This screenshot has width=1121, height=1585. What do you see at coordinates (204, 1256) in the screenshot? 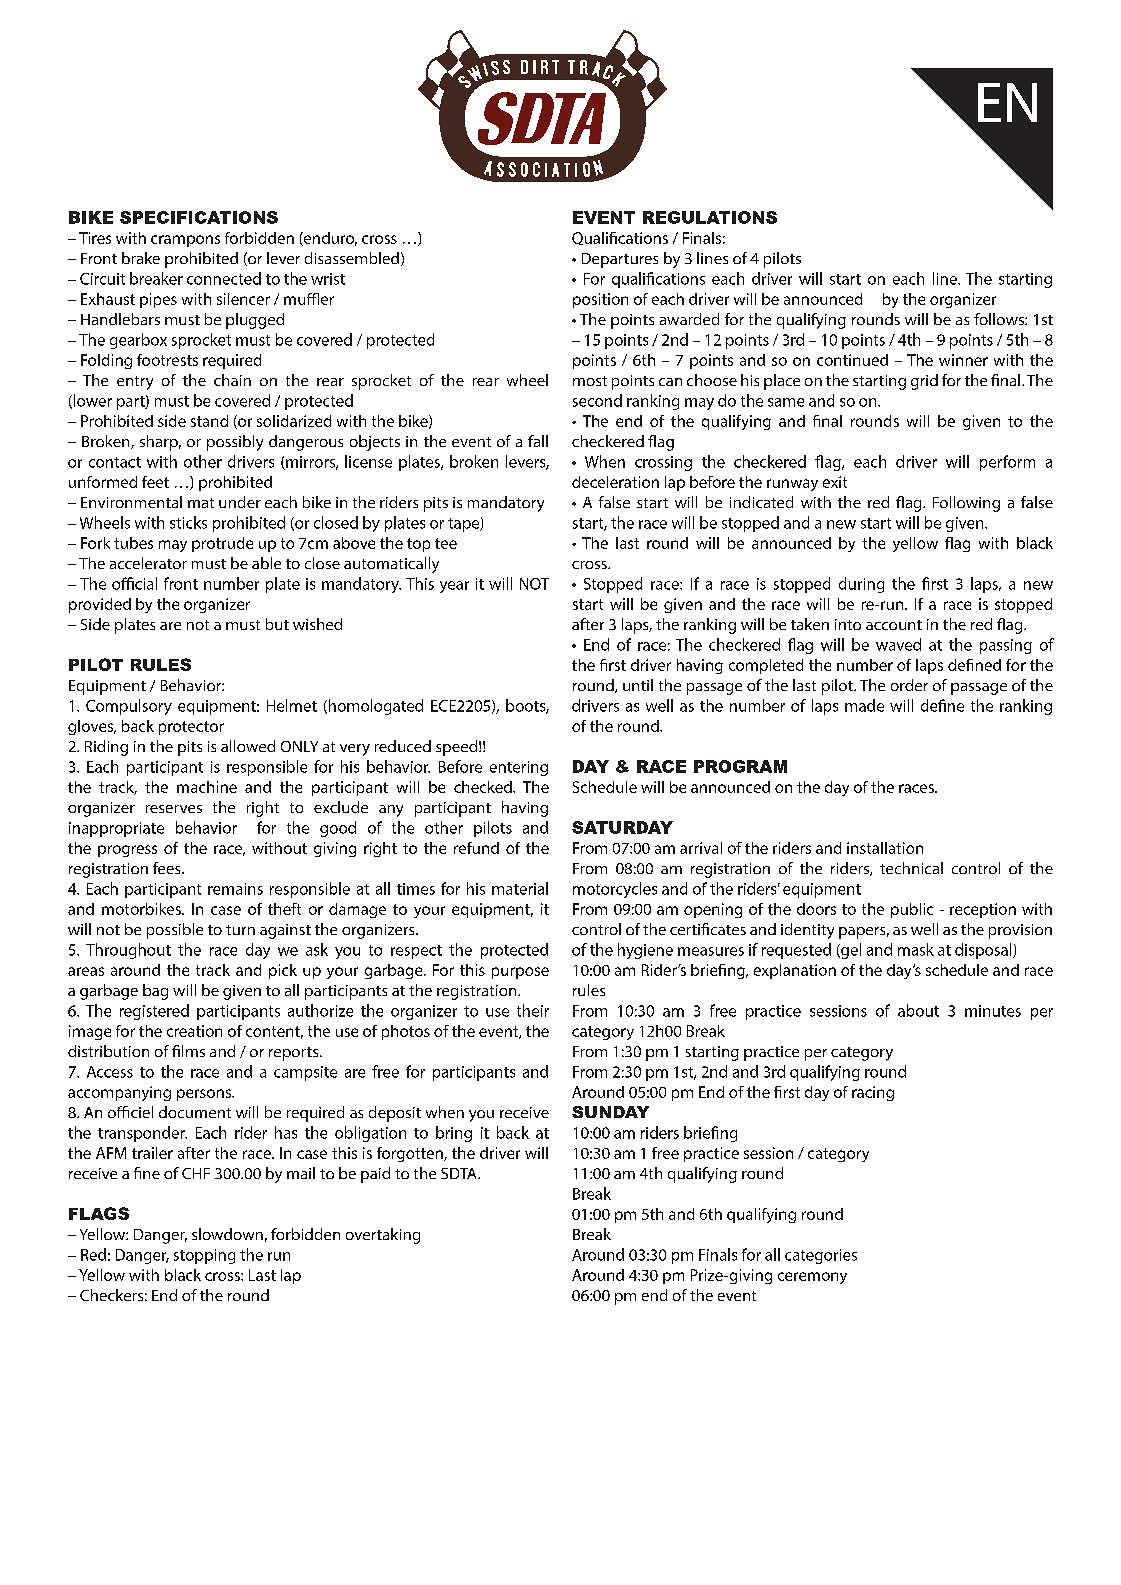
I see `stopping` at bounding box center [204, 1256].
